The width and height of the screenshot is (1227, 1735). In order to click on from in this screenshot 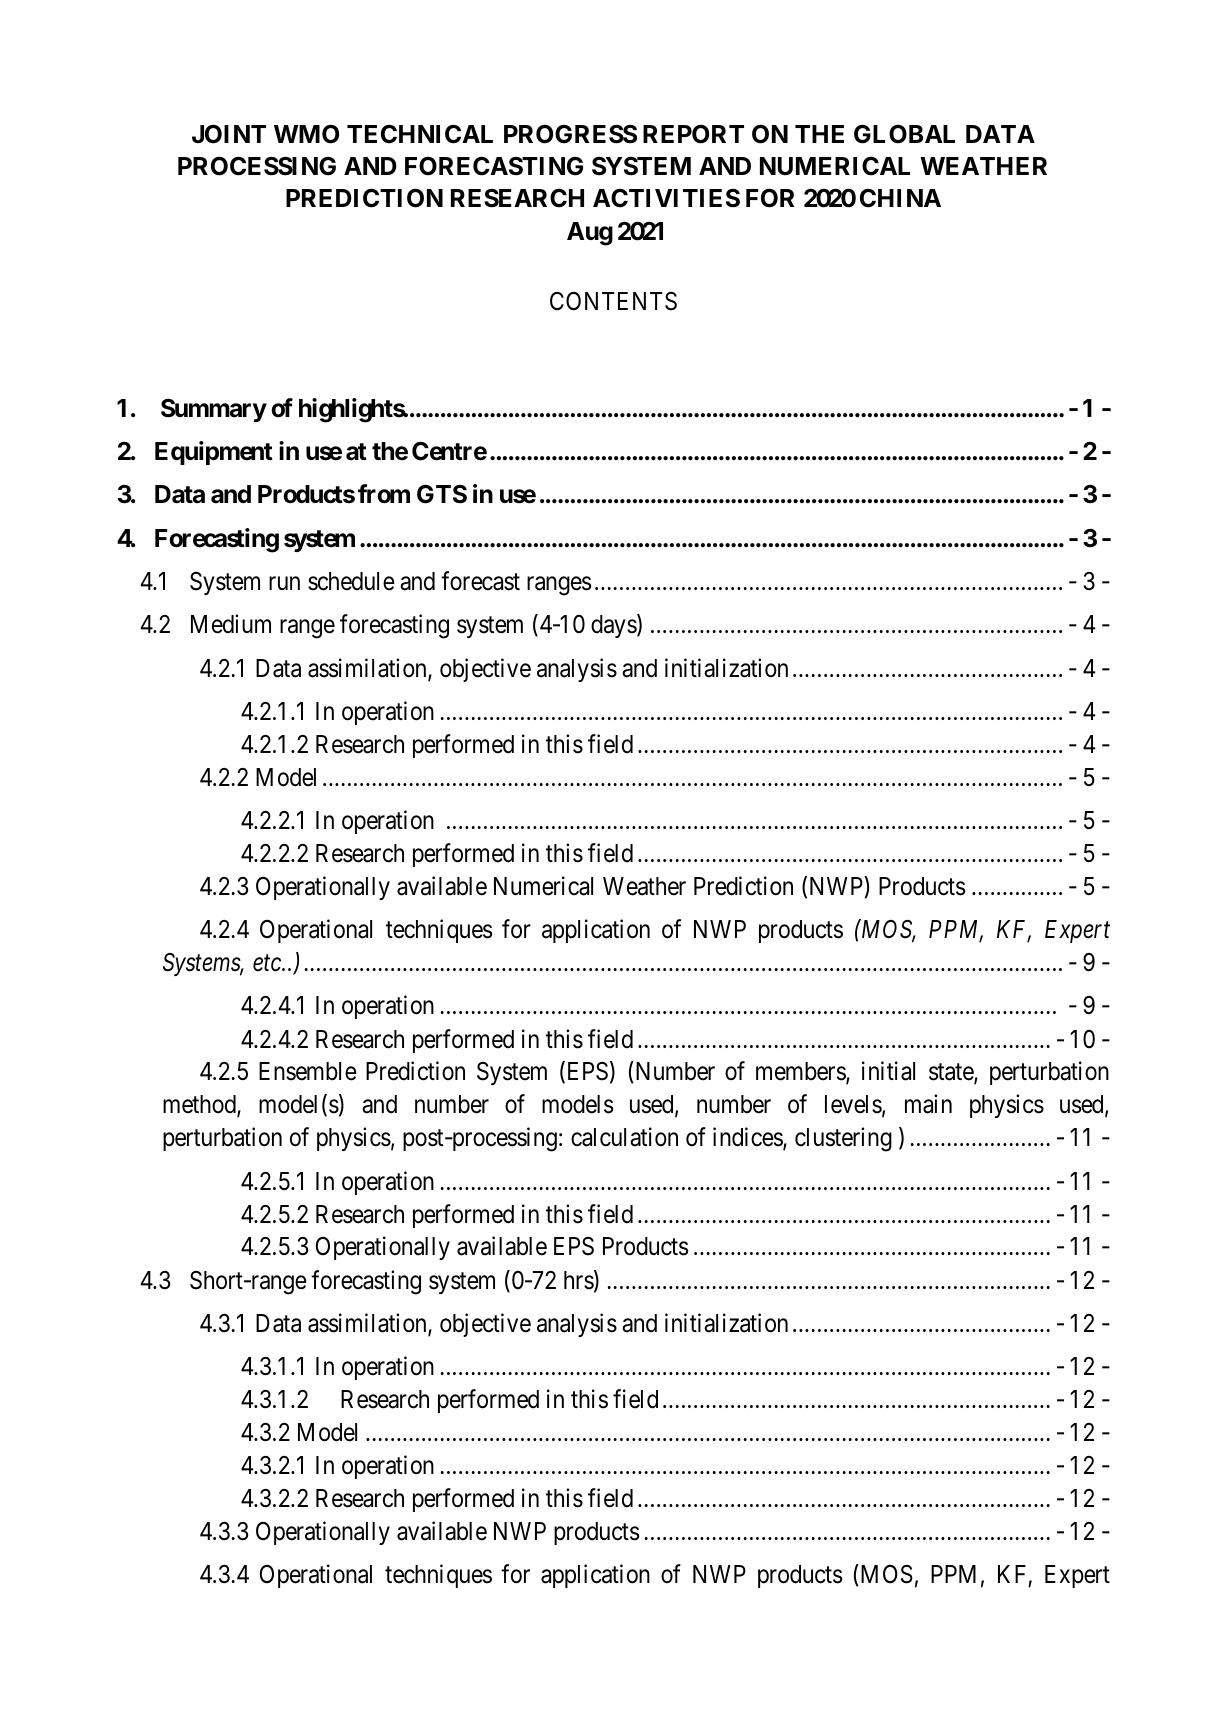, I will do `click(384, 494)`.
